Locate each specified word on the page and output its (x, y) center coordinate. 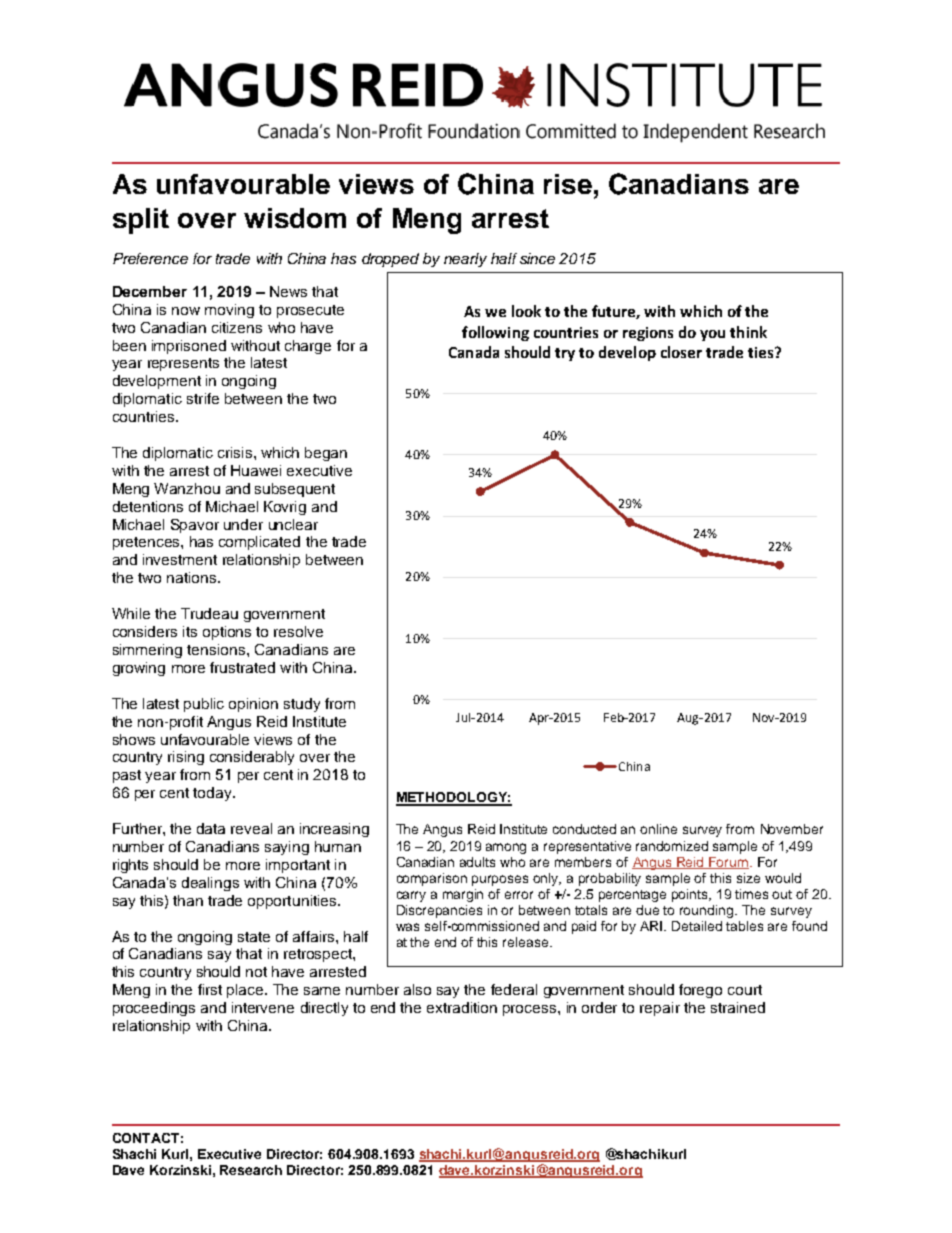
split (141, 221)
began (326, 454)
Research (251, 1170)
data (211, 828)
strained (738, 1007)
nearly (465, 260)
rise (568, 184)
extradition (462, 1007)
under (243, 524)
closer (681, 352)
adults (477, 862)
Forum (729, 863)
